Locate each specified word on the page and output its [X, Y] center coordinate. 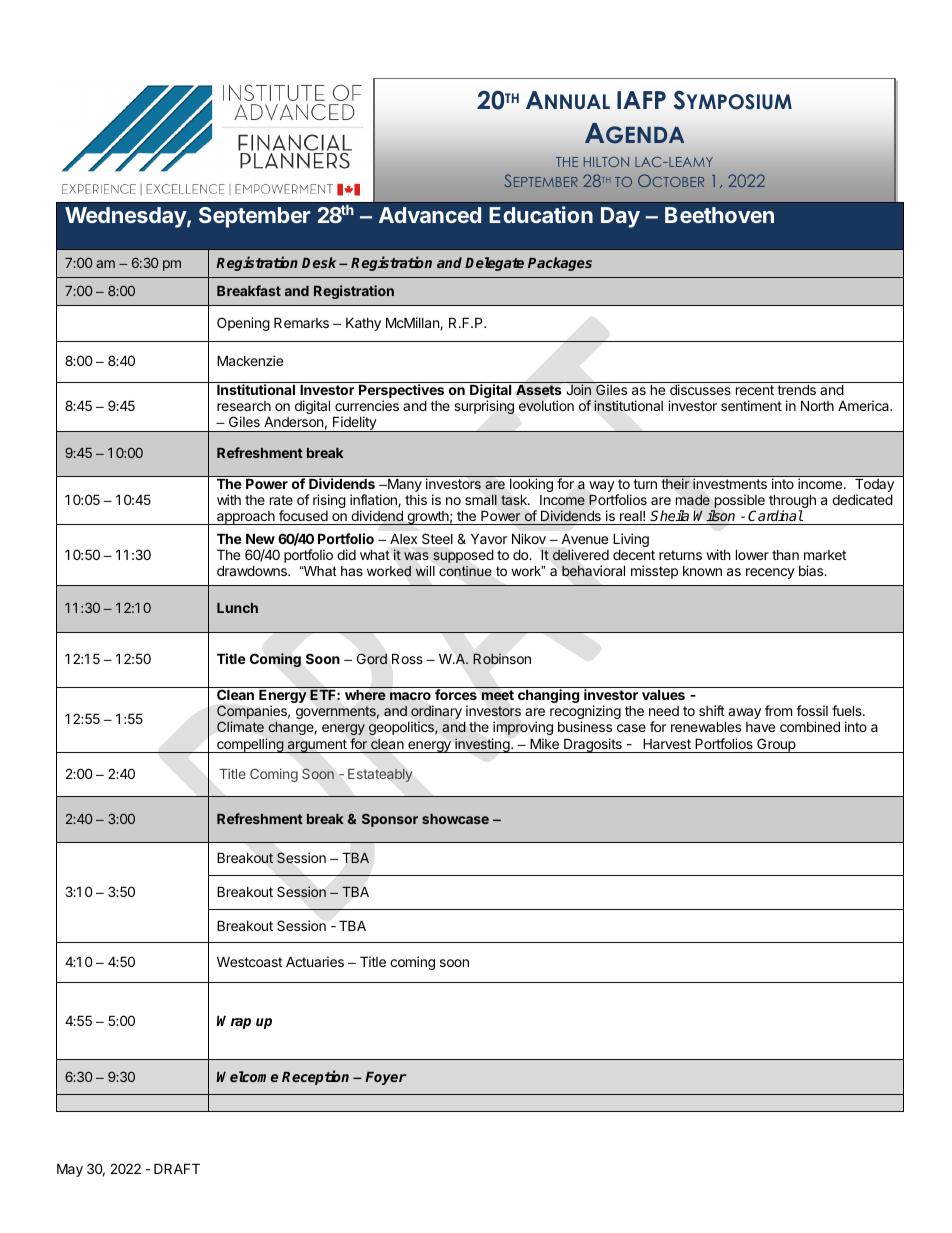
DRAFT [177, 1168]
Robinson [502, 659]
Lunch [237, 608]
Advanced [430, 215]
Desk [321, 262]
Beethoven [719, 215]
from [778, 710]
